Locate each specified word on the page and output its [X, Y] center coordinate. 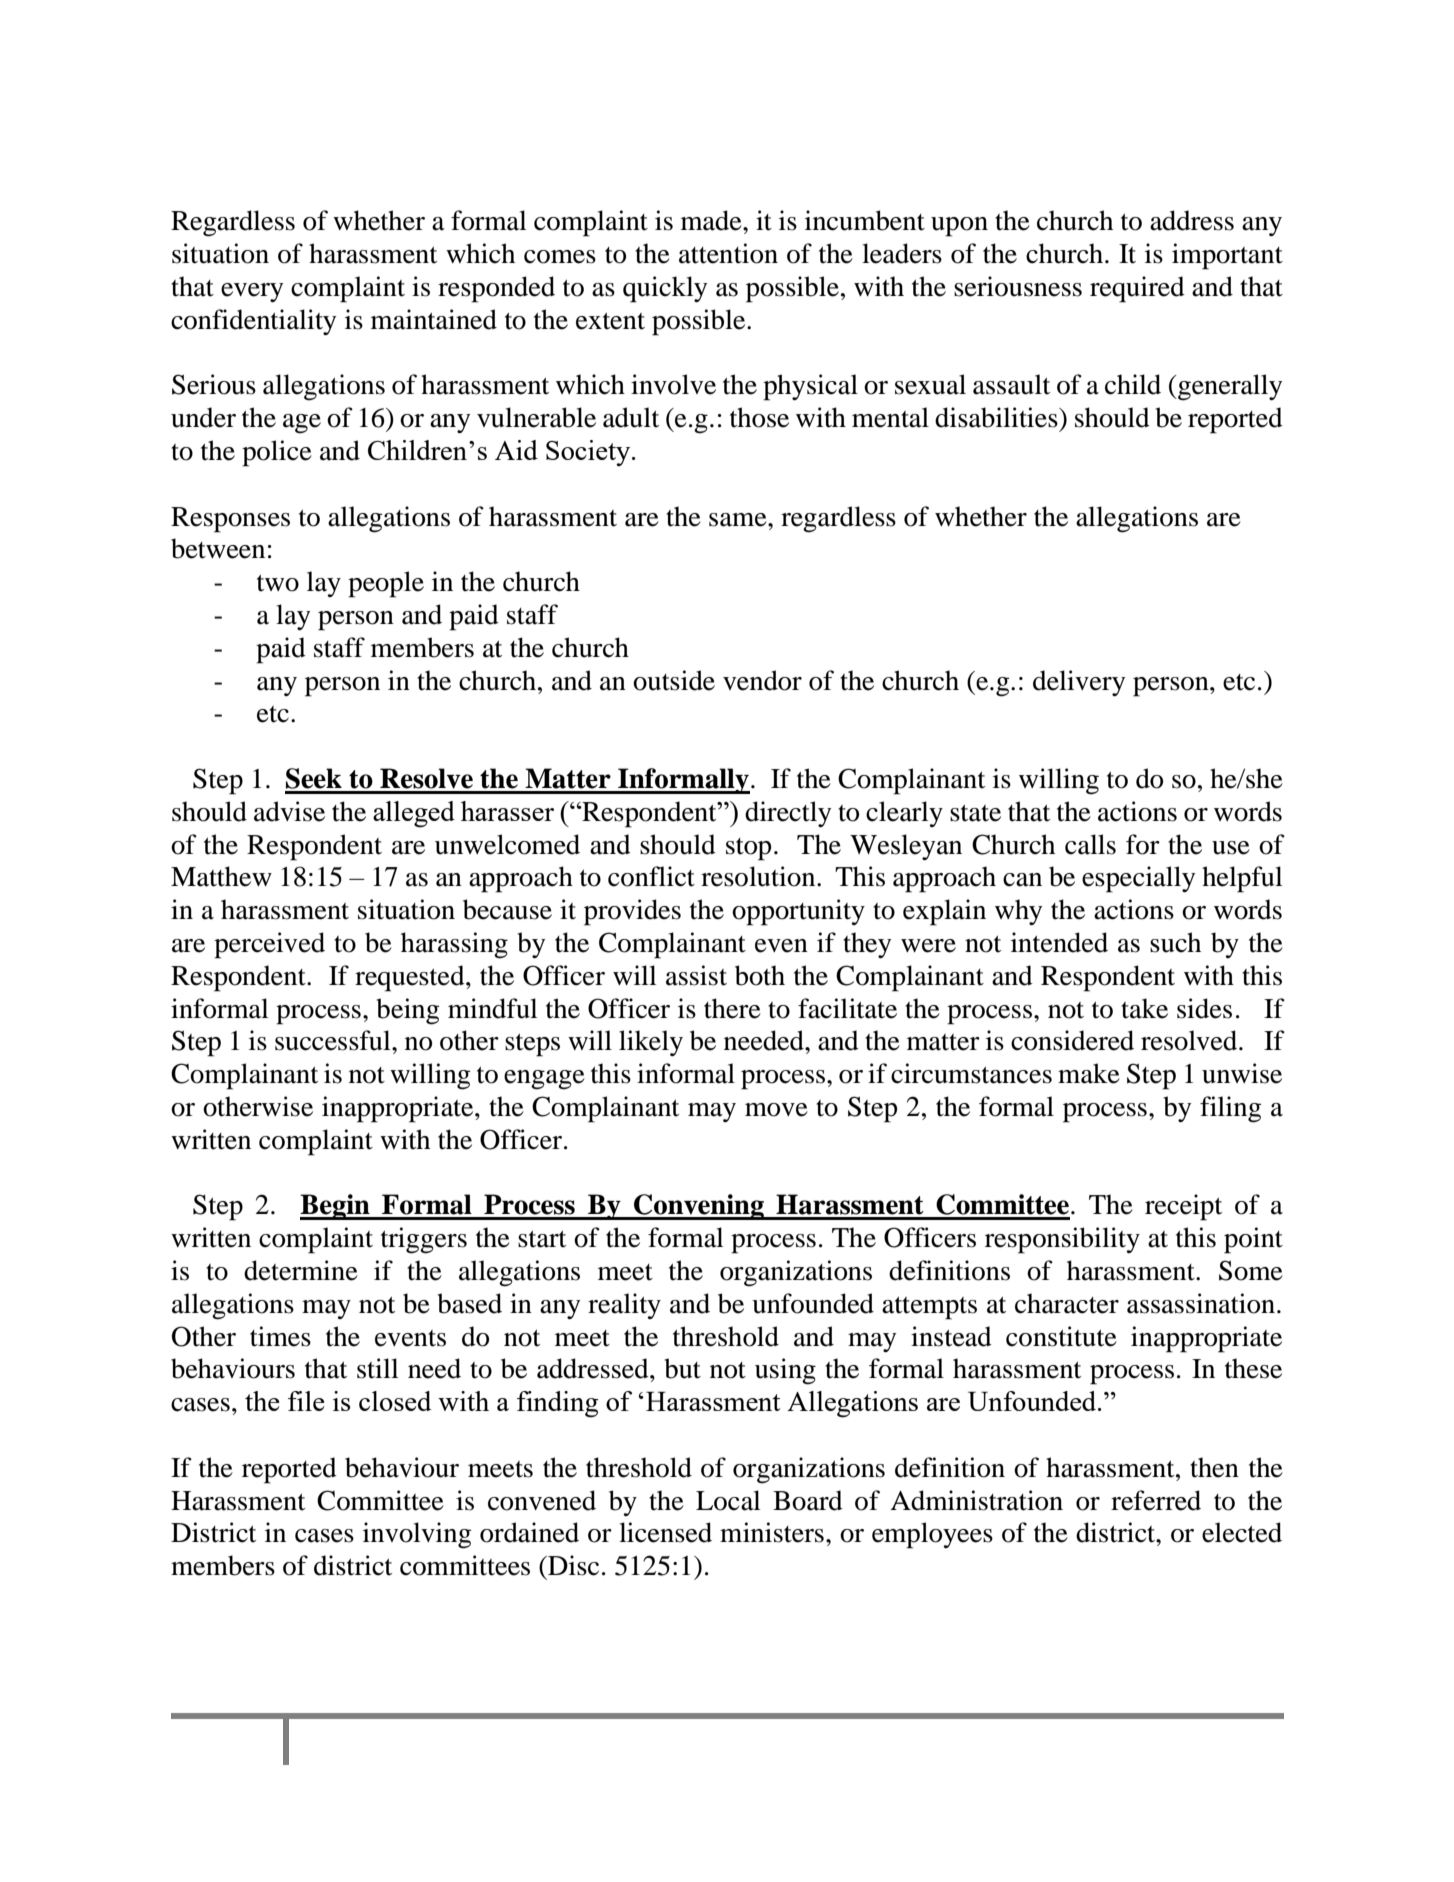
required [1137, 289]
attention [728, 253]
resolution [759, 876]
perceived [269, 945]
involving [417, 1535]
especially [1138, 879]
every [252, 292]
